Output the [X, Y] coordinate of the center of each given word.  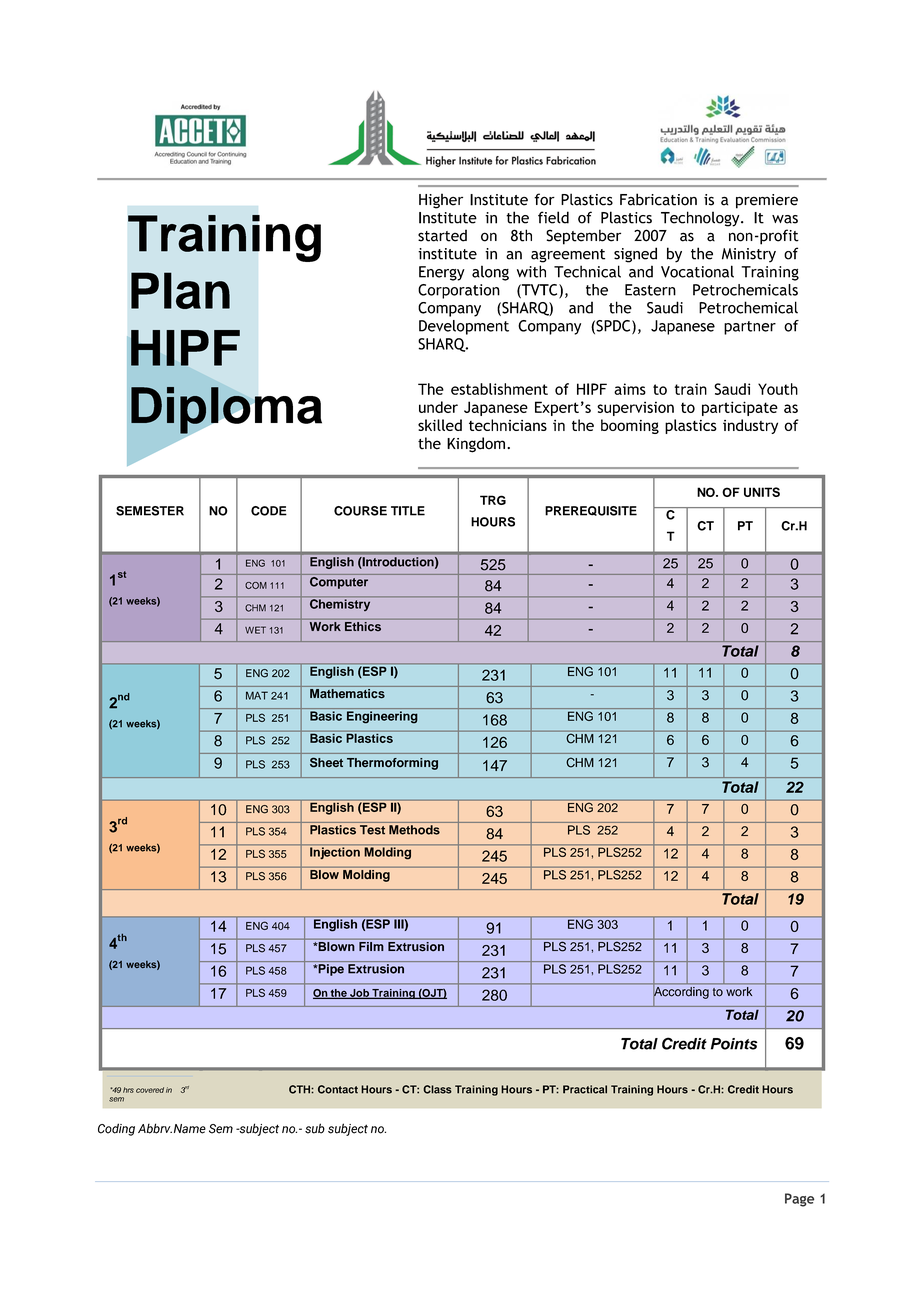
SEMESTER [150, 511]
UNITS [762, 492]
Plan [180, 290]
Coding [116, 1129]
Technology [701, 219]
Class [437, 1089]
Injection [335, 852]
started [442, 235]
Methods [414, 830]
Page [799, 1200]
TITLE [408, 511]
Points [734, 1044]
